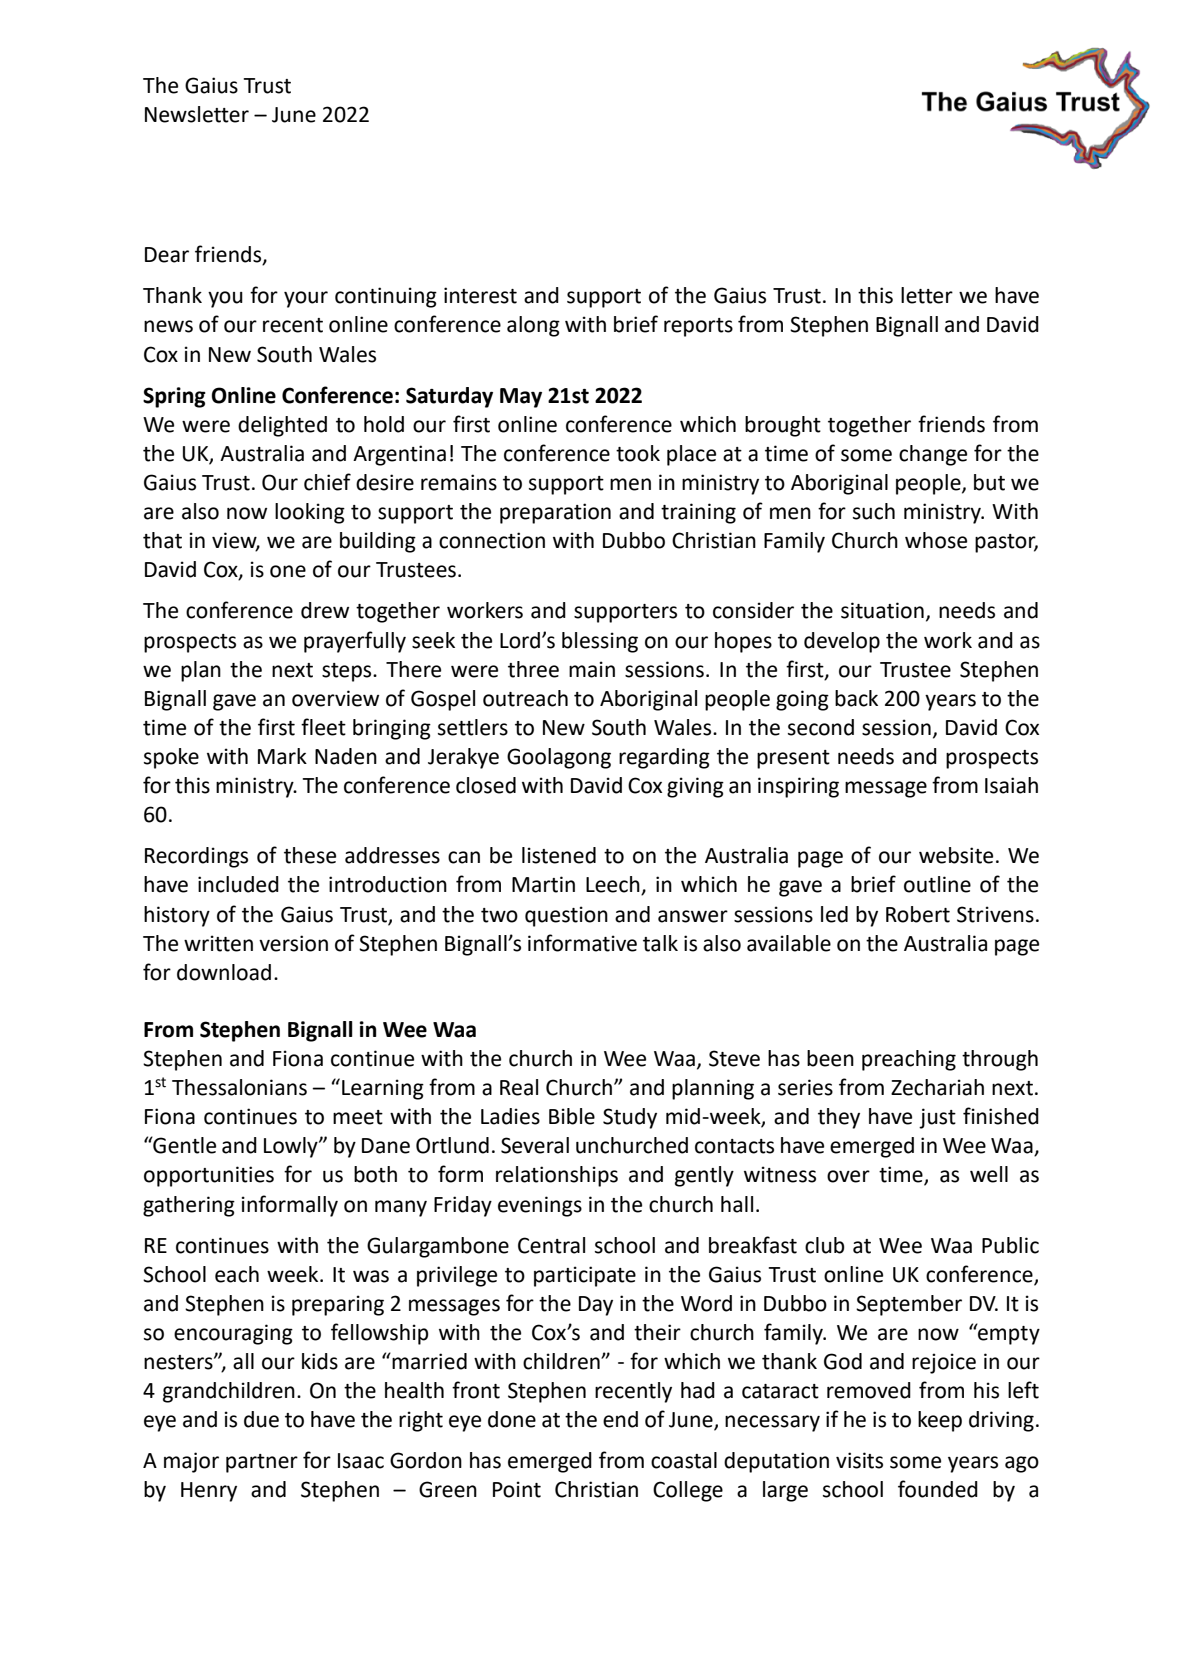 This screenshot has width=1183, height=1673. Describe the element at coordinates (292, 1147) in the screenshot. I see `Lowly` at that location.
